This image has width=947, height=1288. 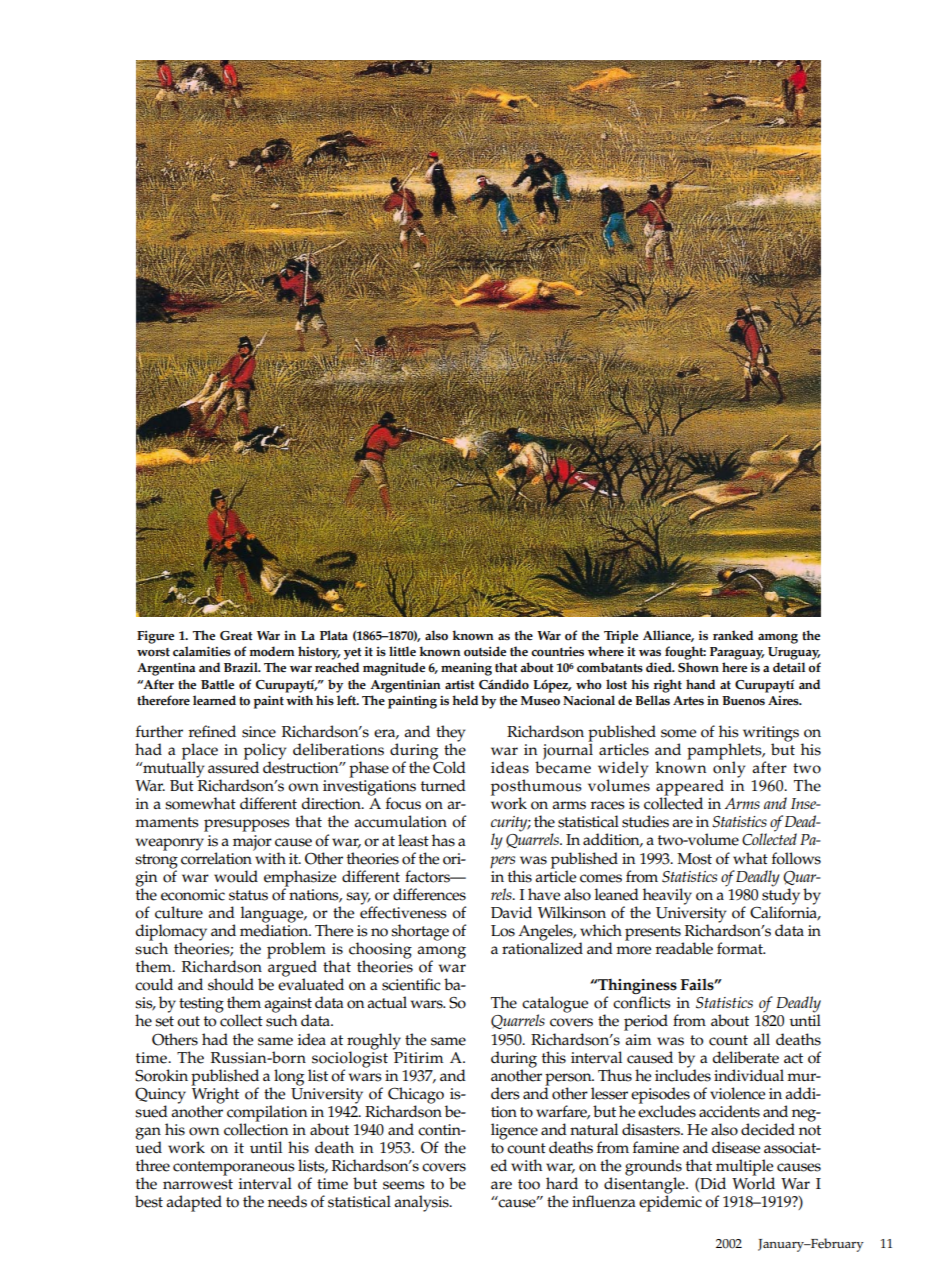 I want to click on calamities, so click(x=202, y=651).
